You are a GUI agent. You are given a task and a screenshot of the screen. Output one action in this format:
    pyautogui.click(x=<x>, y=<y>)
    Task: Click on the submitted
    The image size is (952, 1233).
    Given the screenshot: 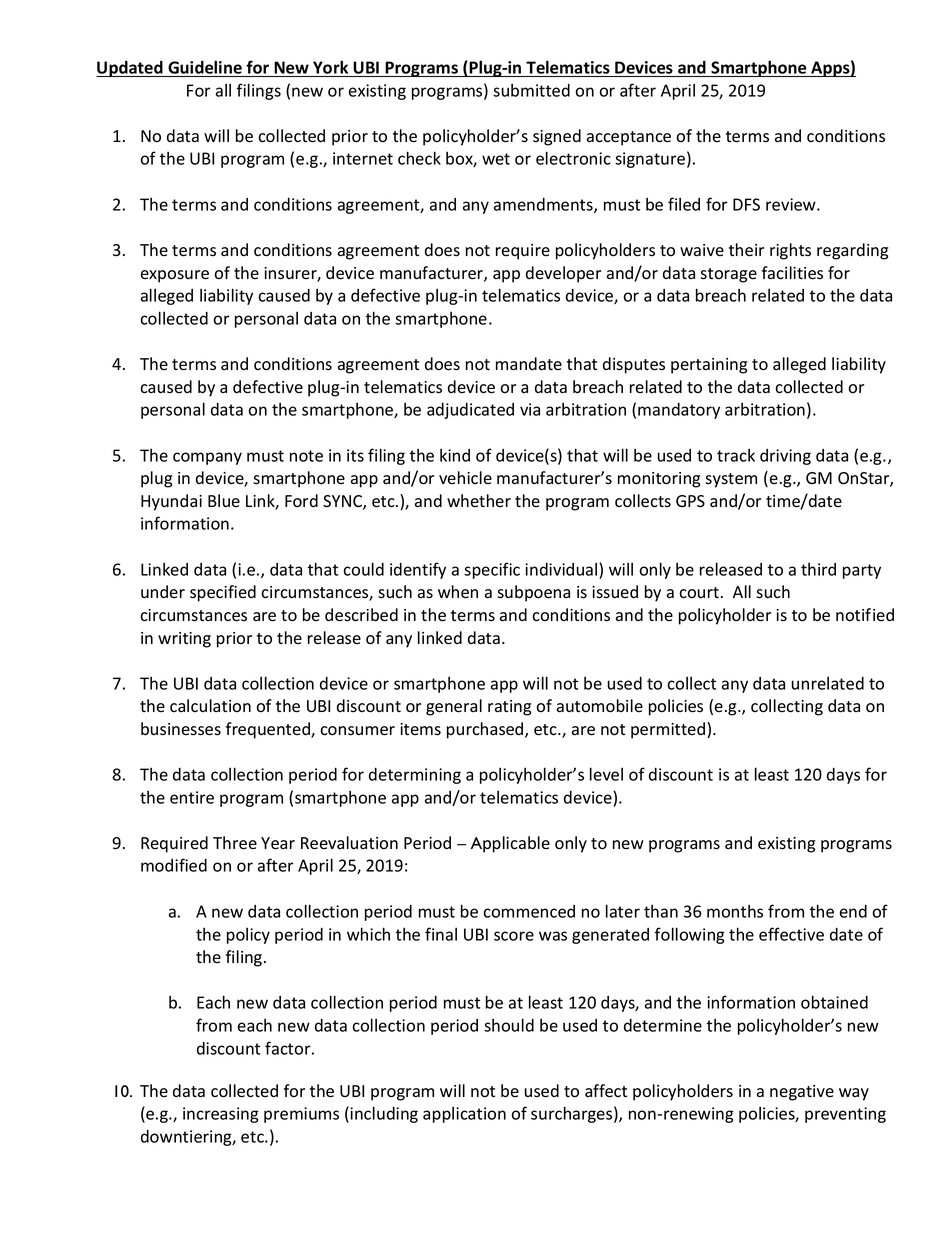 What is the action you would take?
    pyautogui.click(x=531, y=90)
